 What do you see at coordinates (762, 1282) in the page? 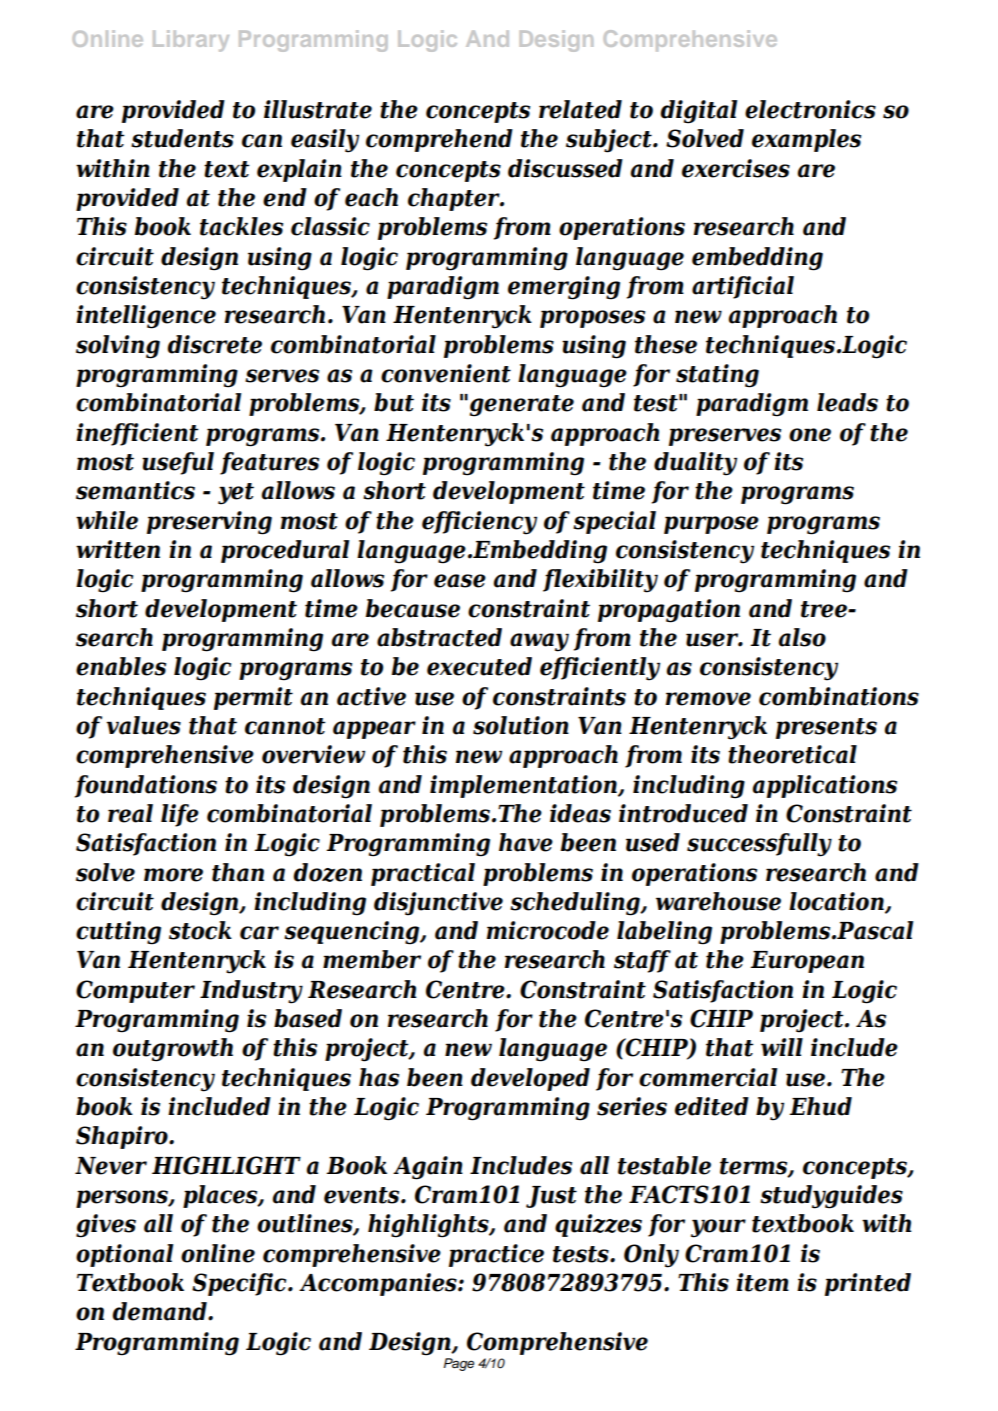
I see `item` at bounding box center [762, 1282].
